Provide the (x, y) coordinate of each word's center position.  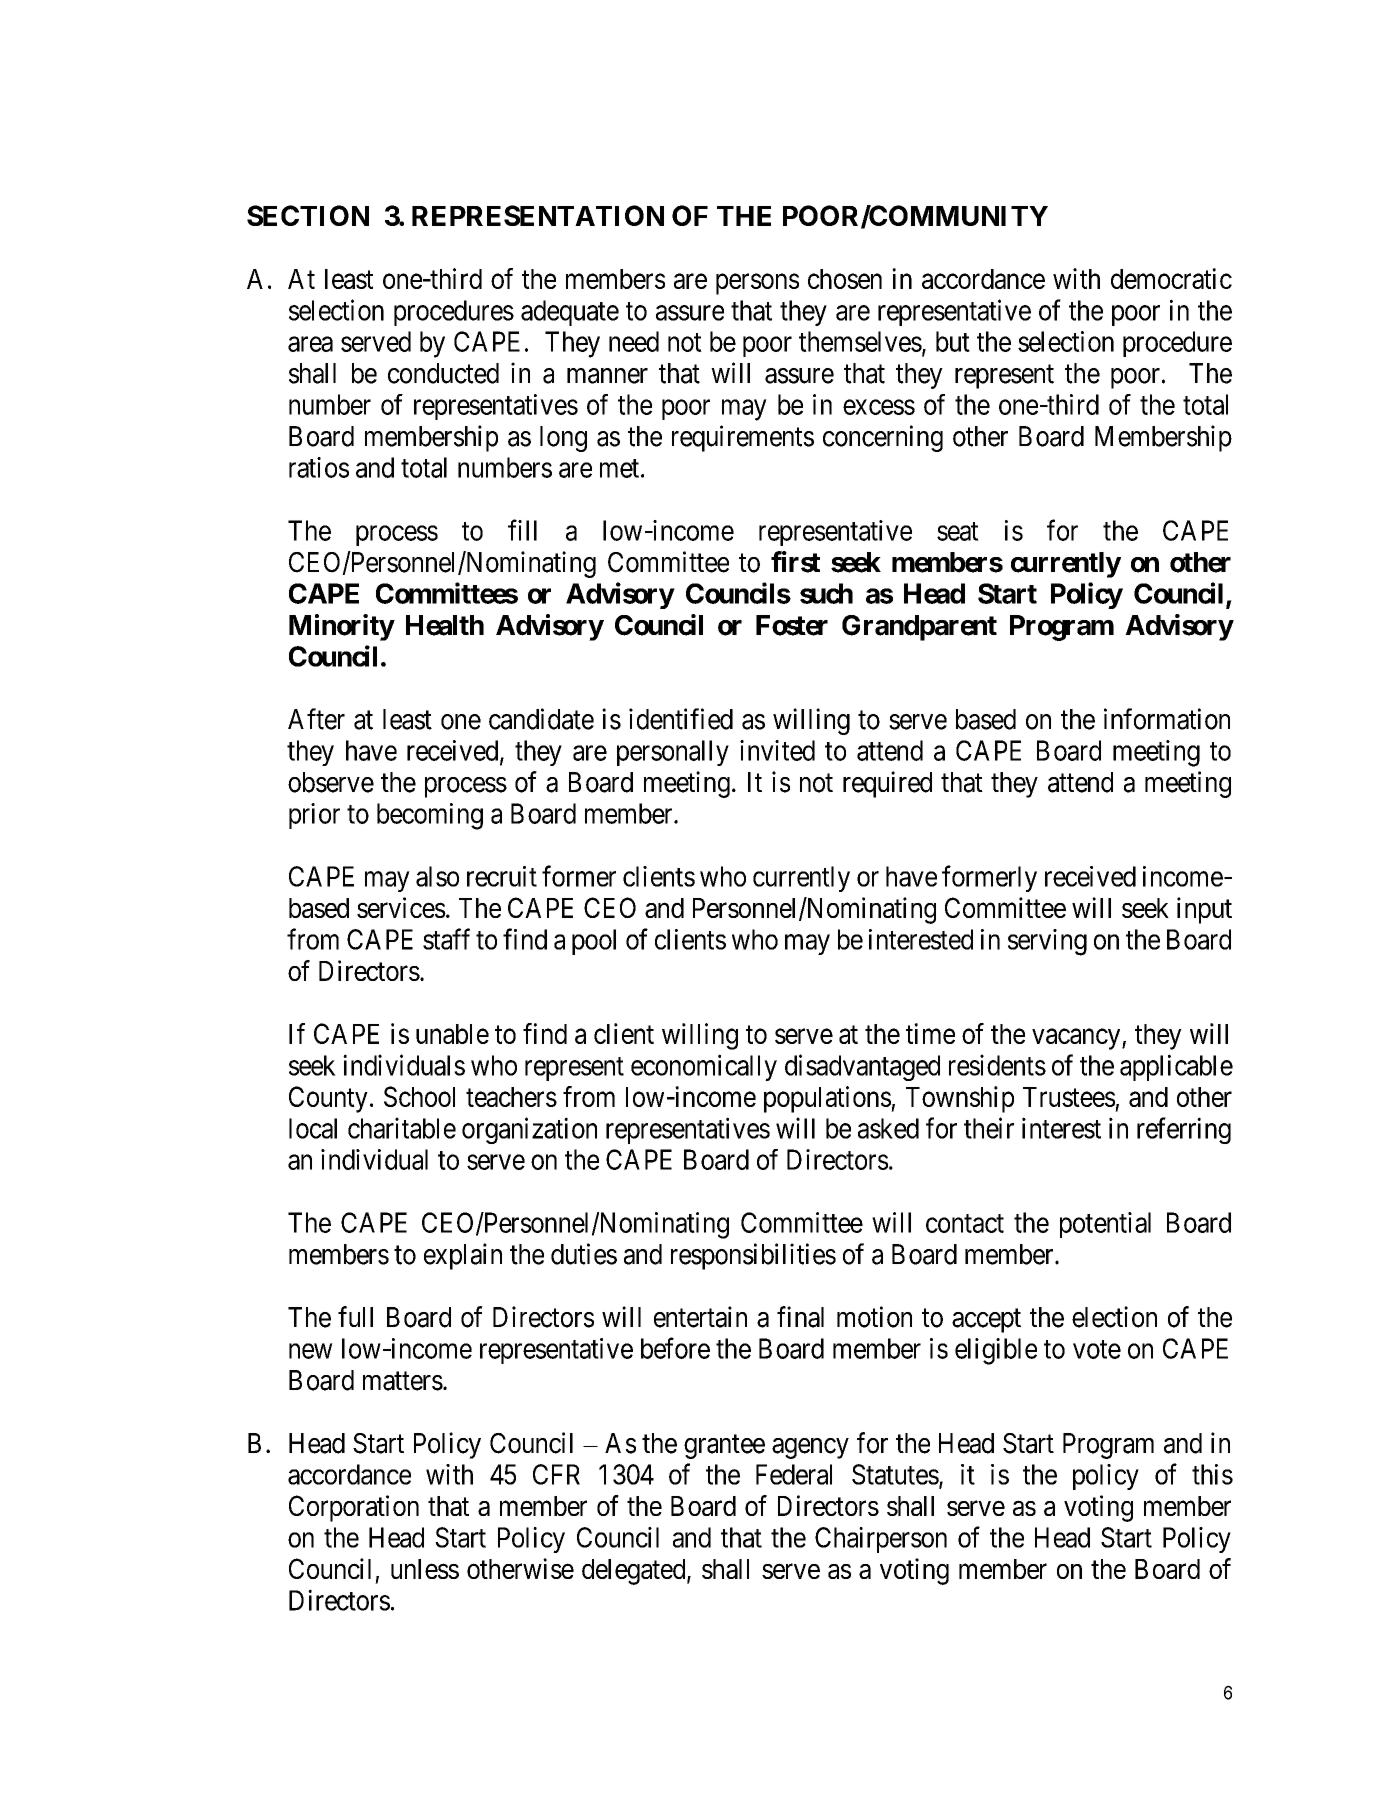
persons (757, 284)
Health (445, 625)
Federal (794, 1474)
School (419, 1096)
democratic (1171, 278)
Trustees (1069, 1097)
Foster (792, 625)
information (1167, 719)
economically (704, 1067)
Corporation (354, 1508)
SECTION (308, 215)
